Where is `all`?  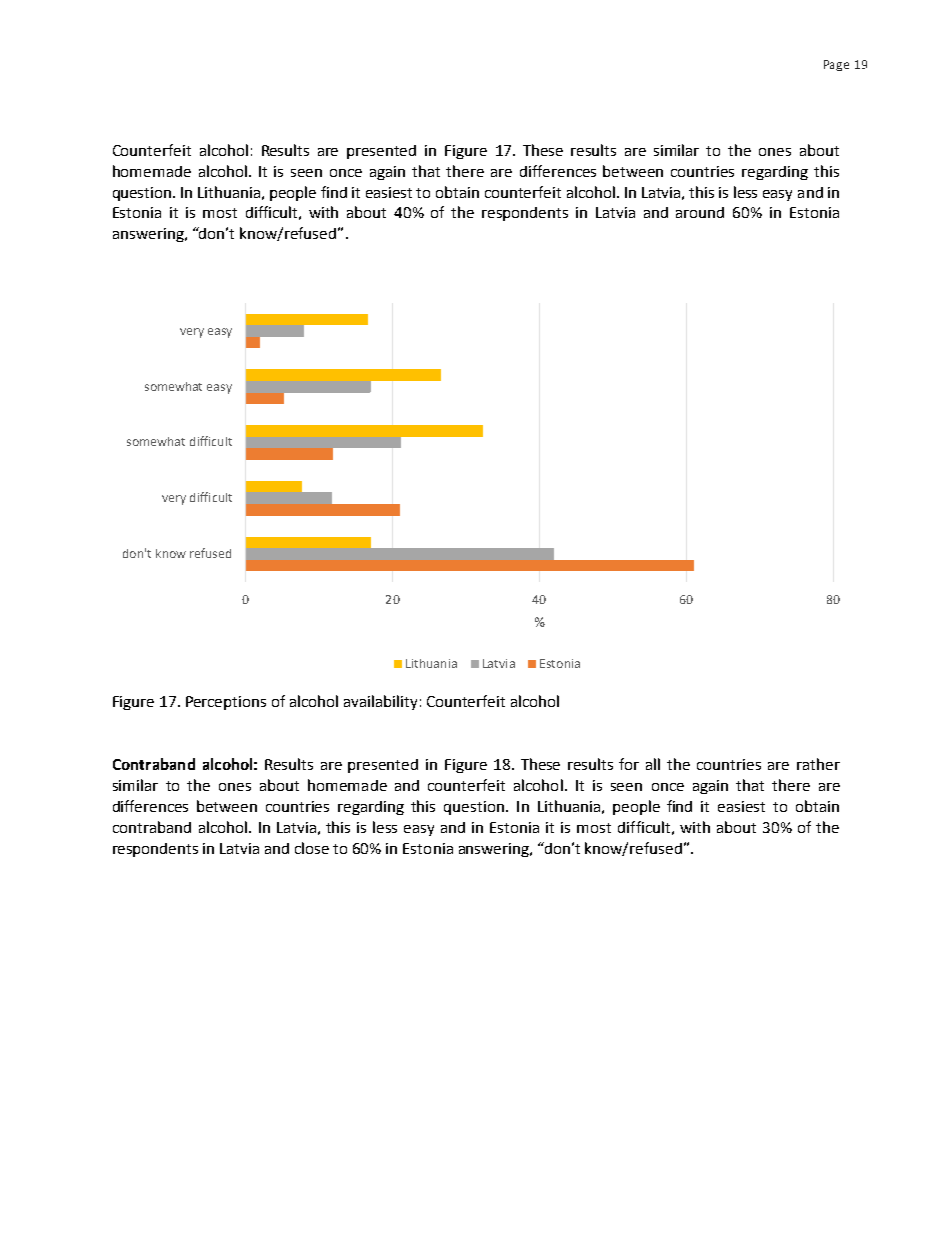 all is located at coordinates (653, 764).
